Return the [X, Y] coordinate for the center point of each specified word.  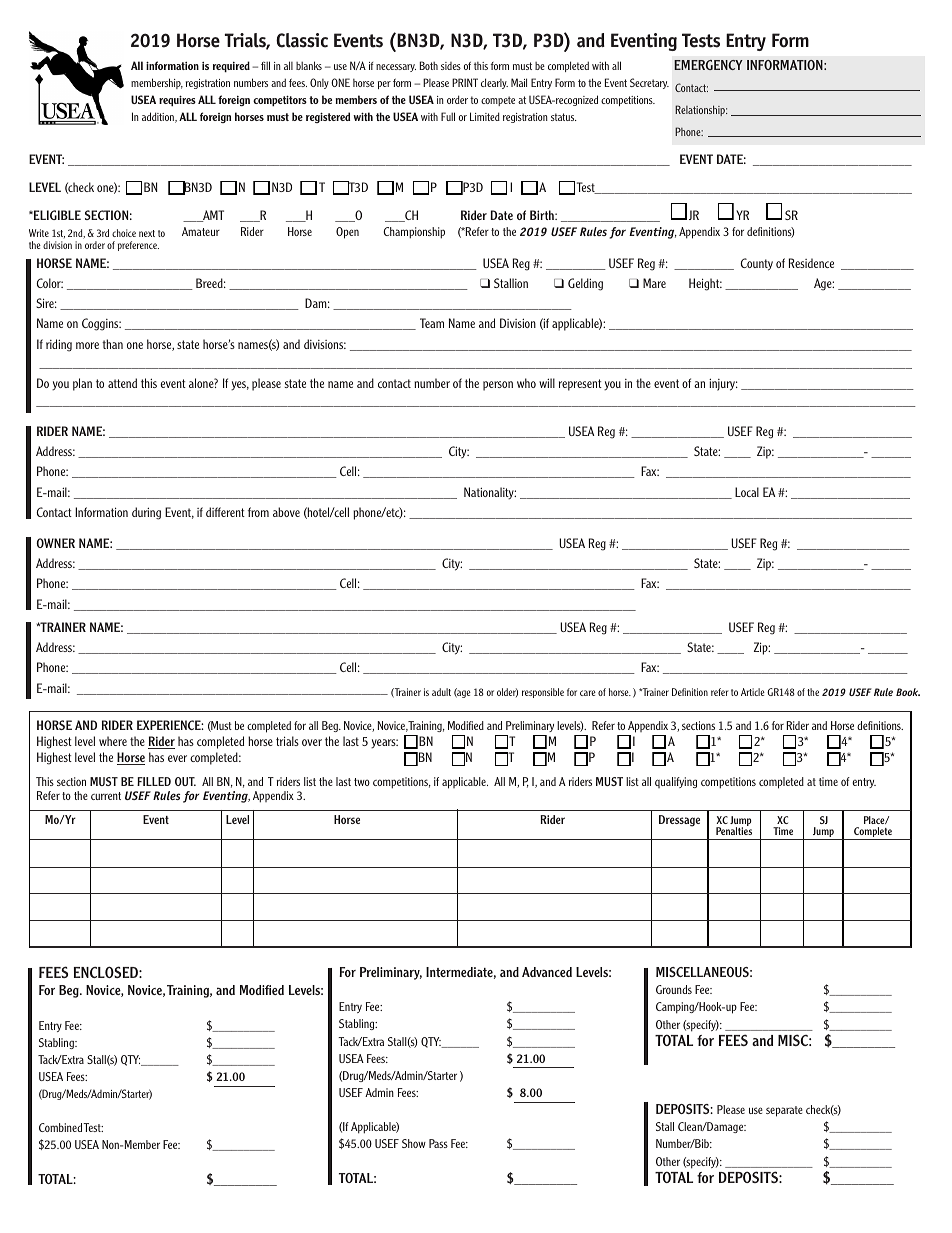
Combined [61, 1127]
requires [177, 100]
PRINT [465, 82]
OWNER [55, 543]
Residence [811, 263]
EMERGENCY [708, 65]
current [106, 796]
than [112, 344]
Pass [438, 1143]
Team [432, 323]
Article [753, 692]
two [362, 782]
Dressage [679, 821]
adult [441, 692]
